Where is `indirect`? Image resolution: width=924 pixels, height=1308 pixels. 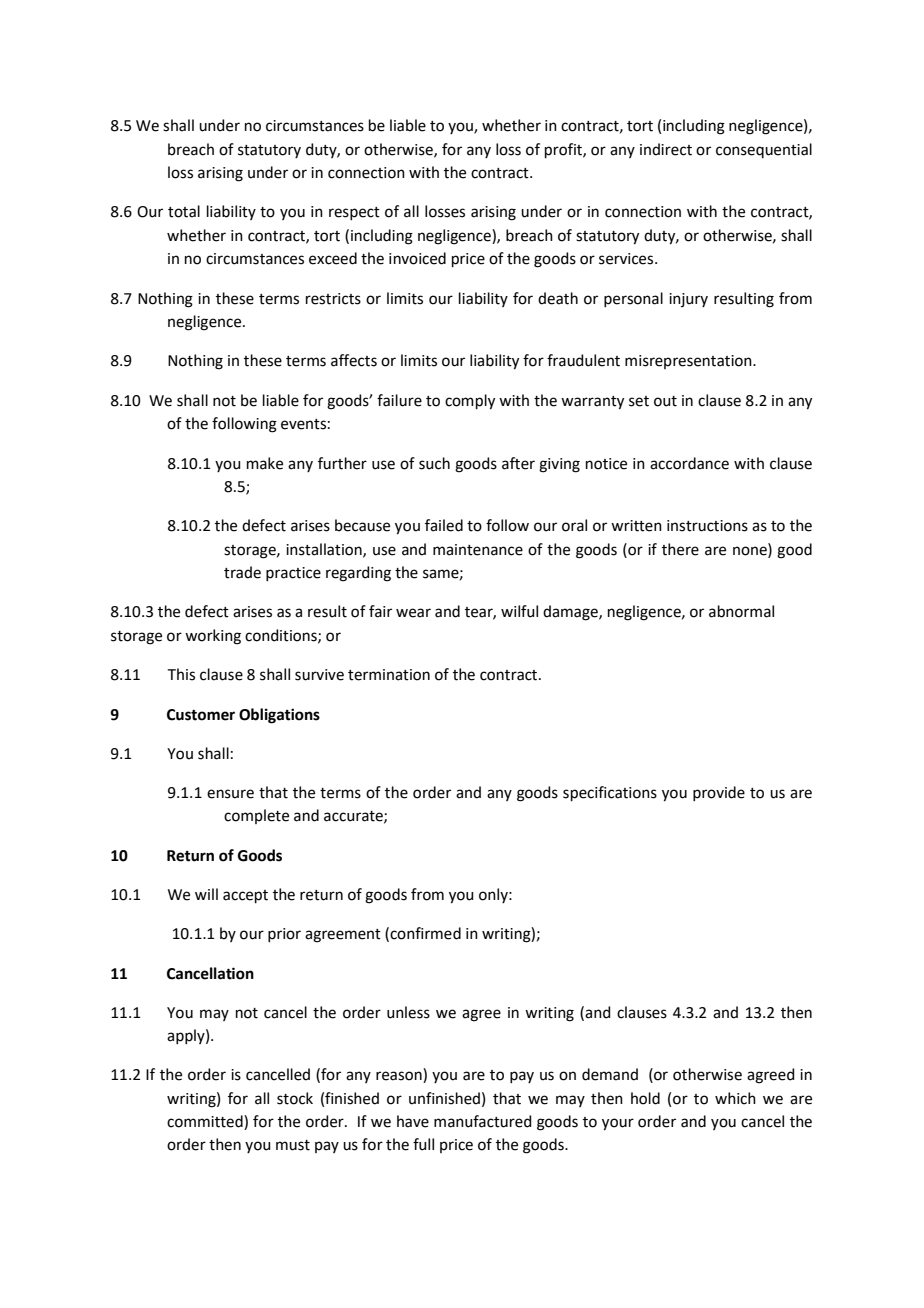 indirect is located at coordinates (666, 149).
